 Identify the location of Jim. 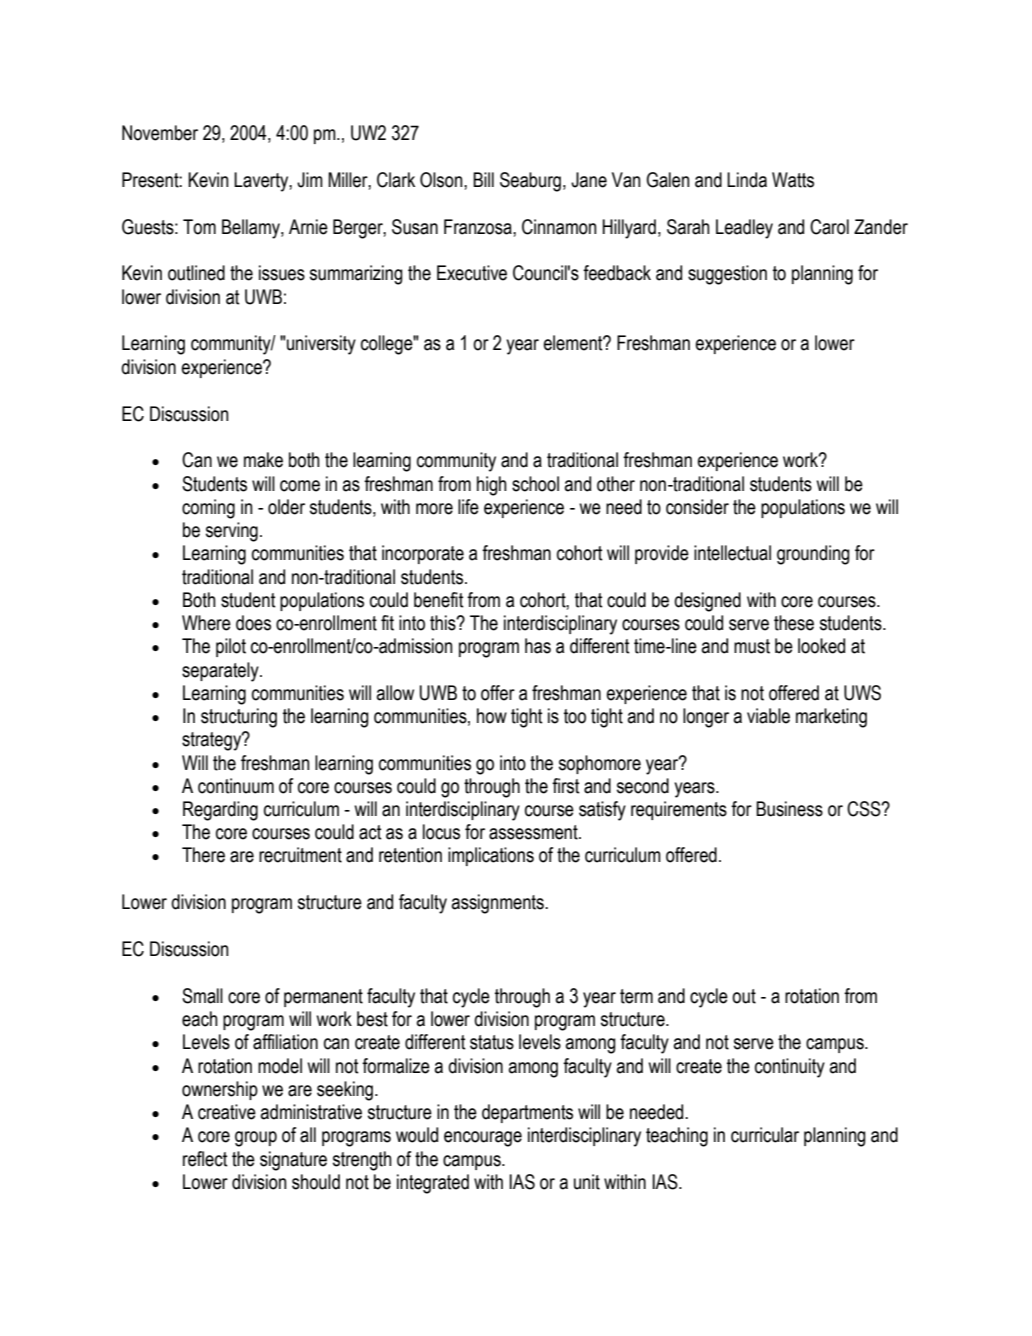
(310, 180).
